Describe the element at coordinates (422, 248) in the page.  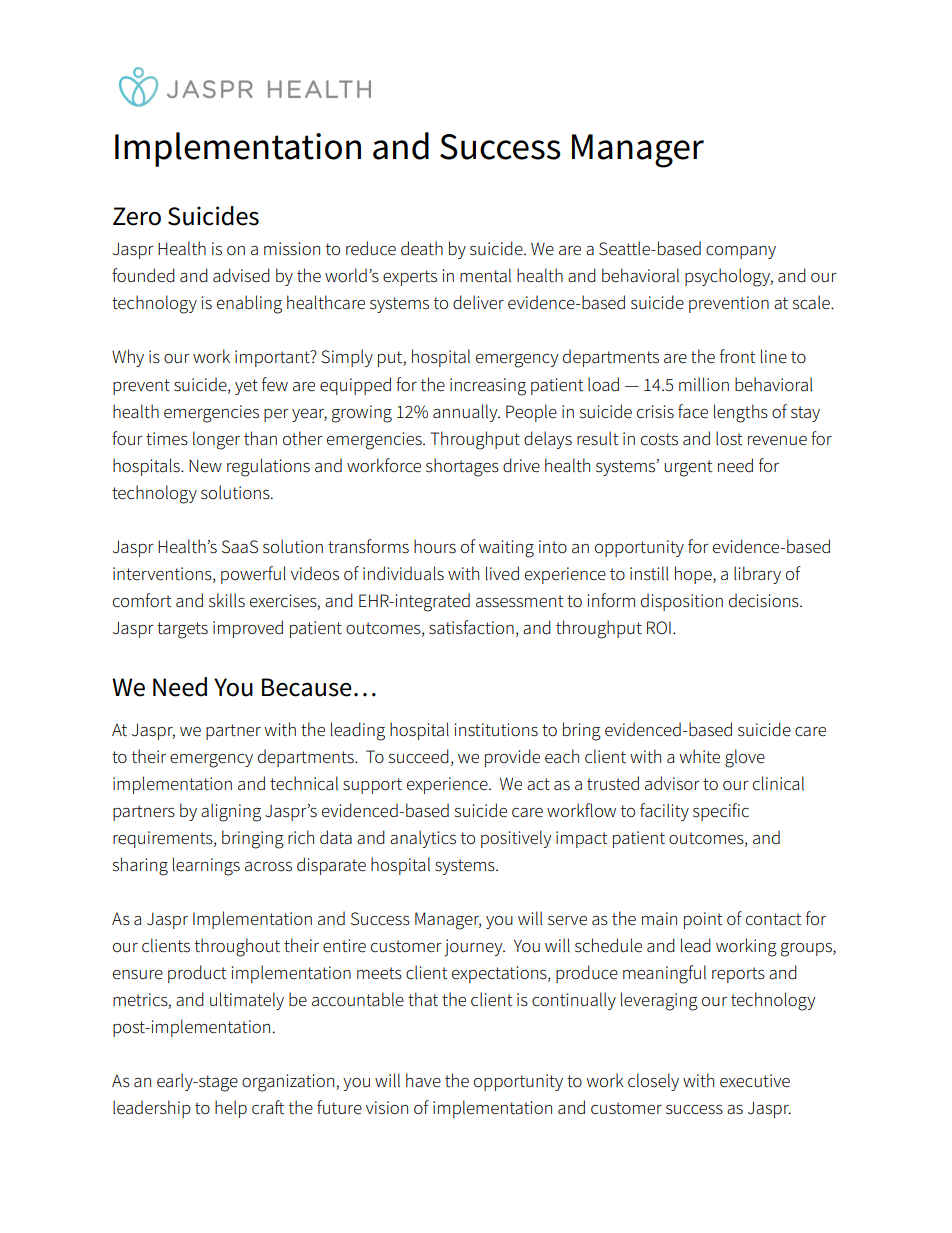
I see `death` at that location.
